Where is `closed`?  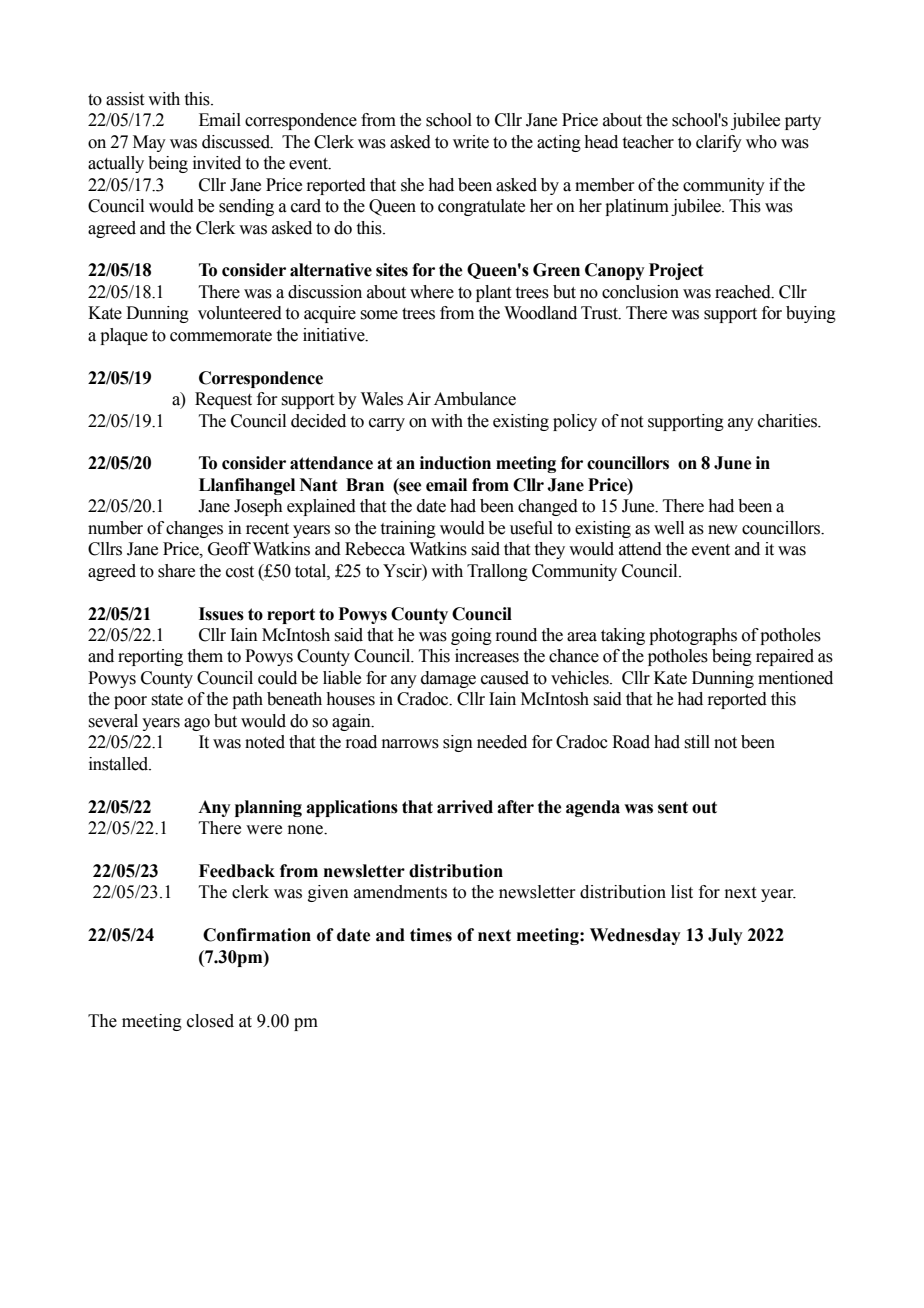
closed is located at coordinates (210, 1021).
